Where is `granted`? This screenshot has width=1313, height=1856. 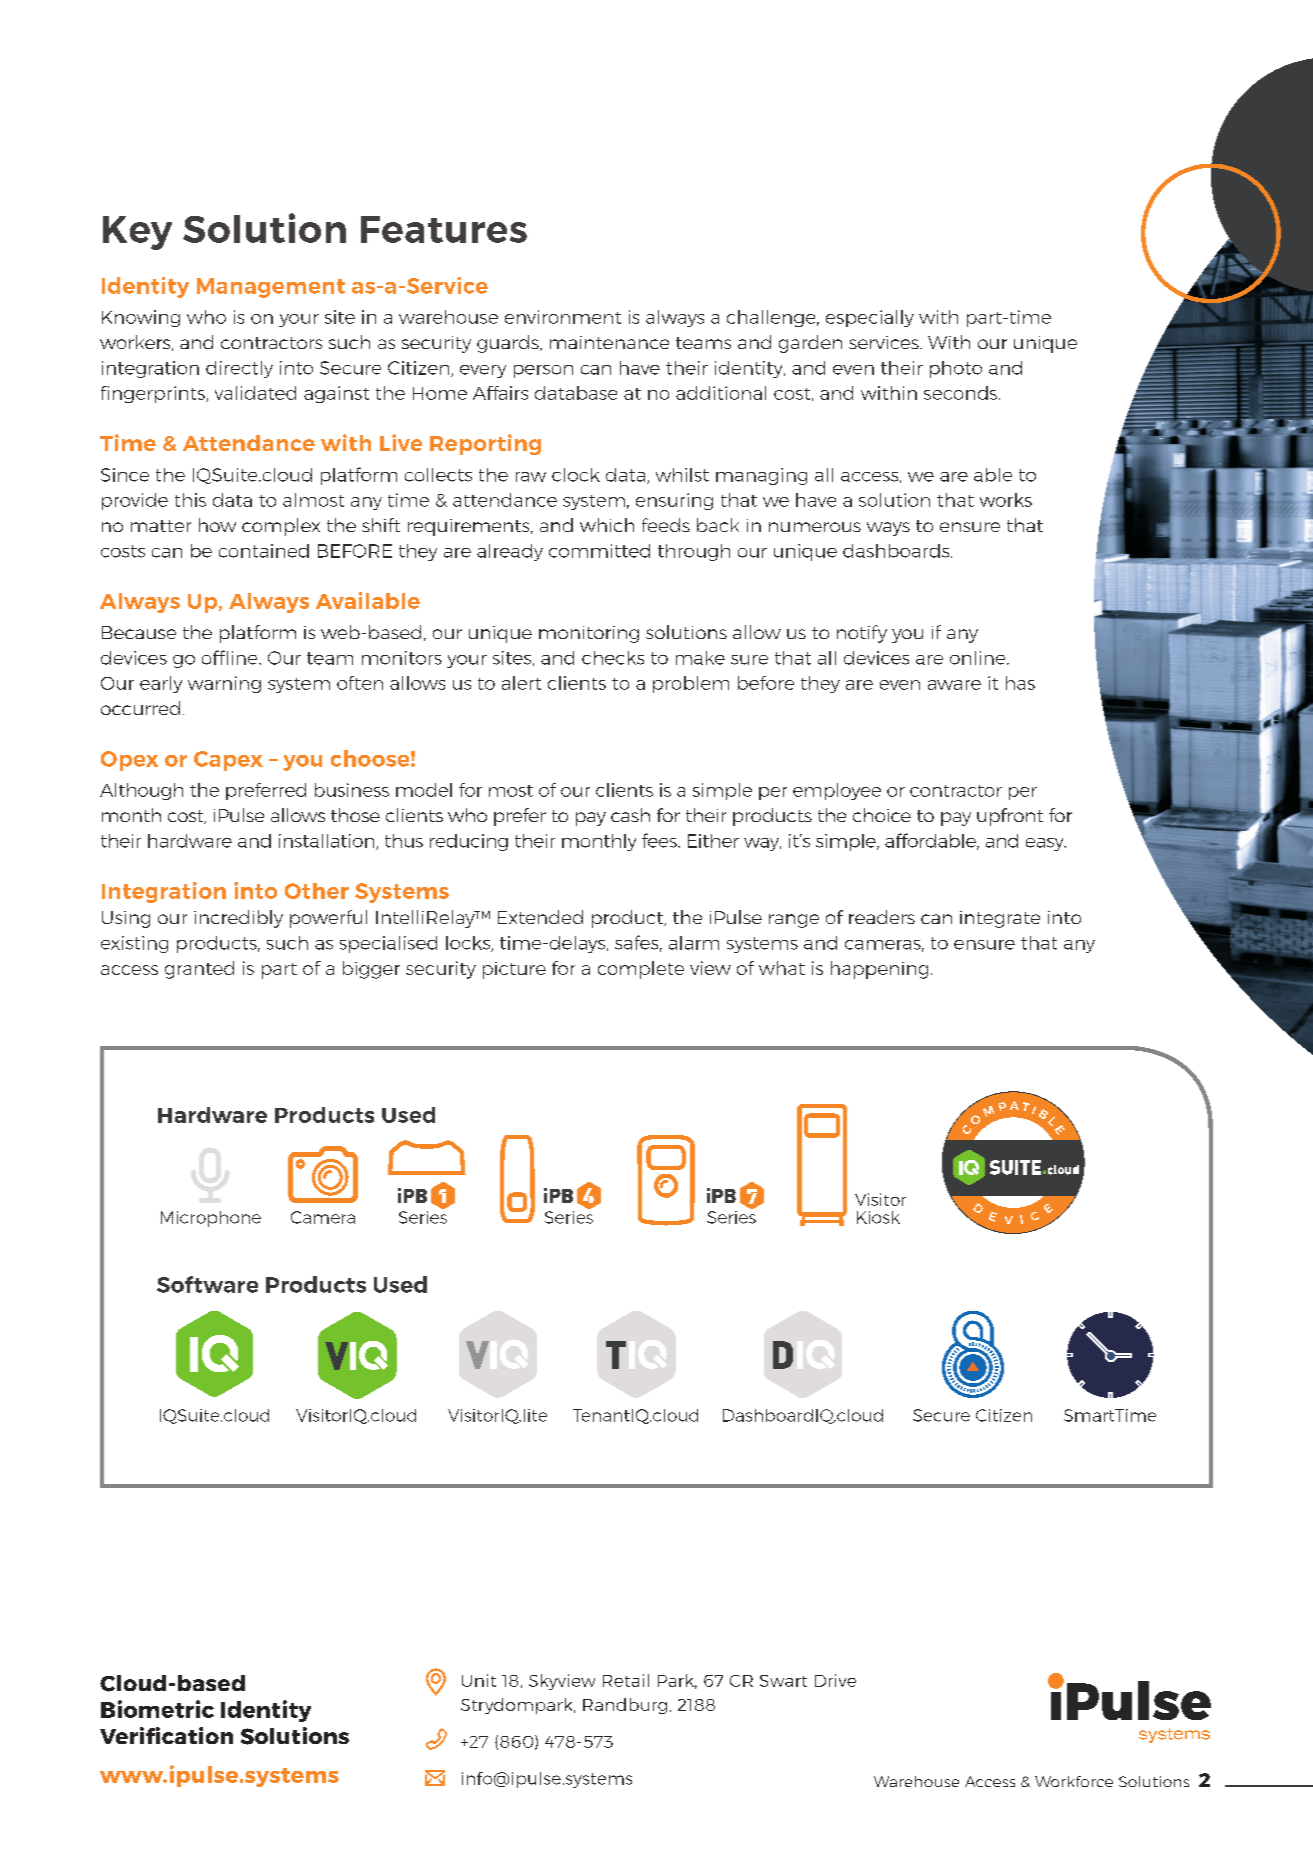 granted is located at coordinates (199, 970).
